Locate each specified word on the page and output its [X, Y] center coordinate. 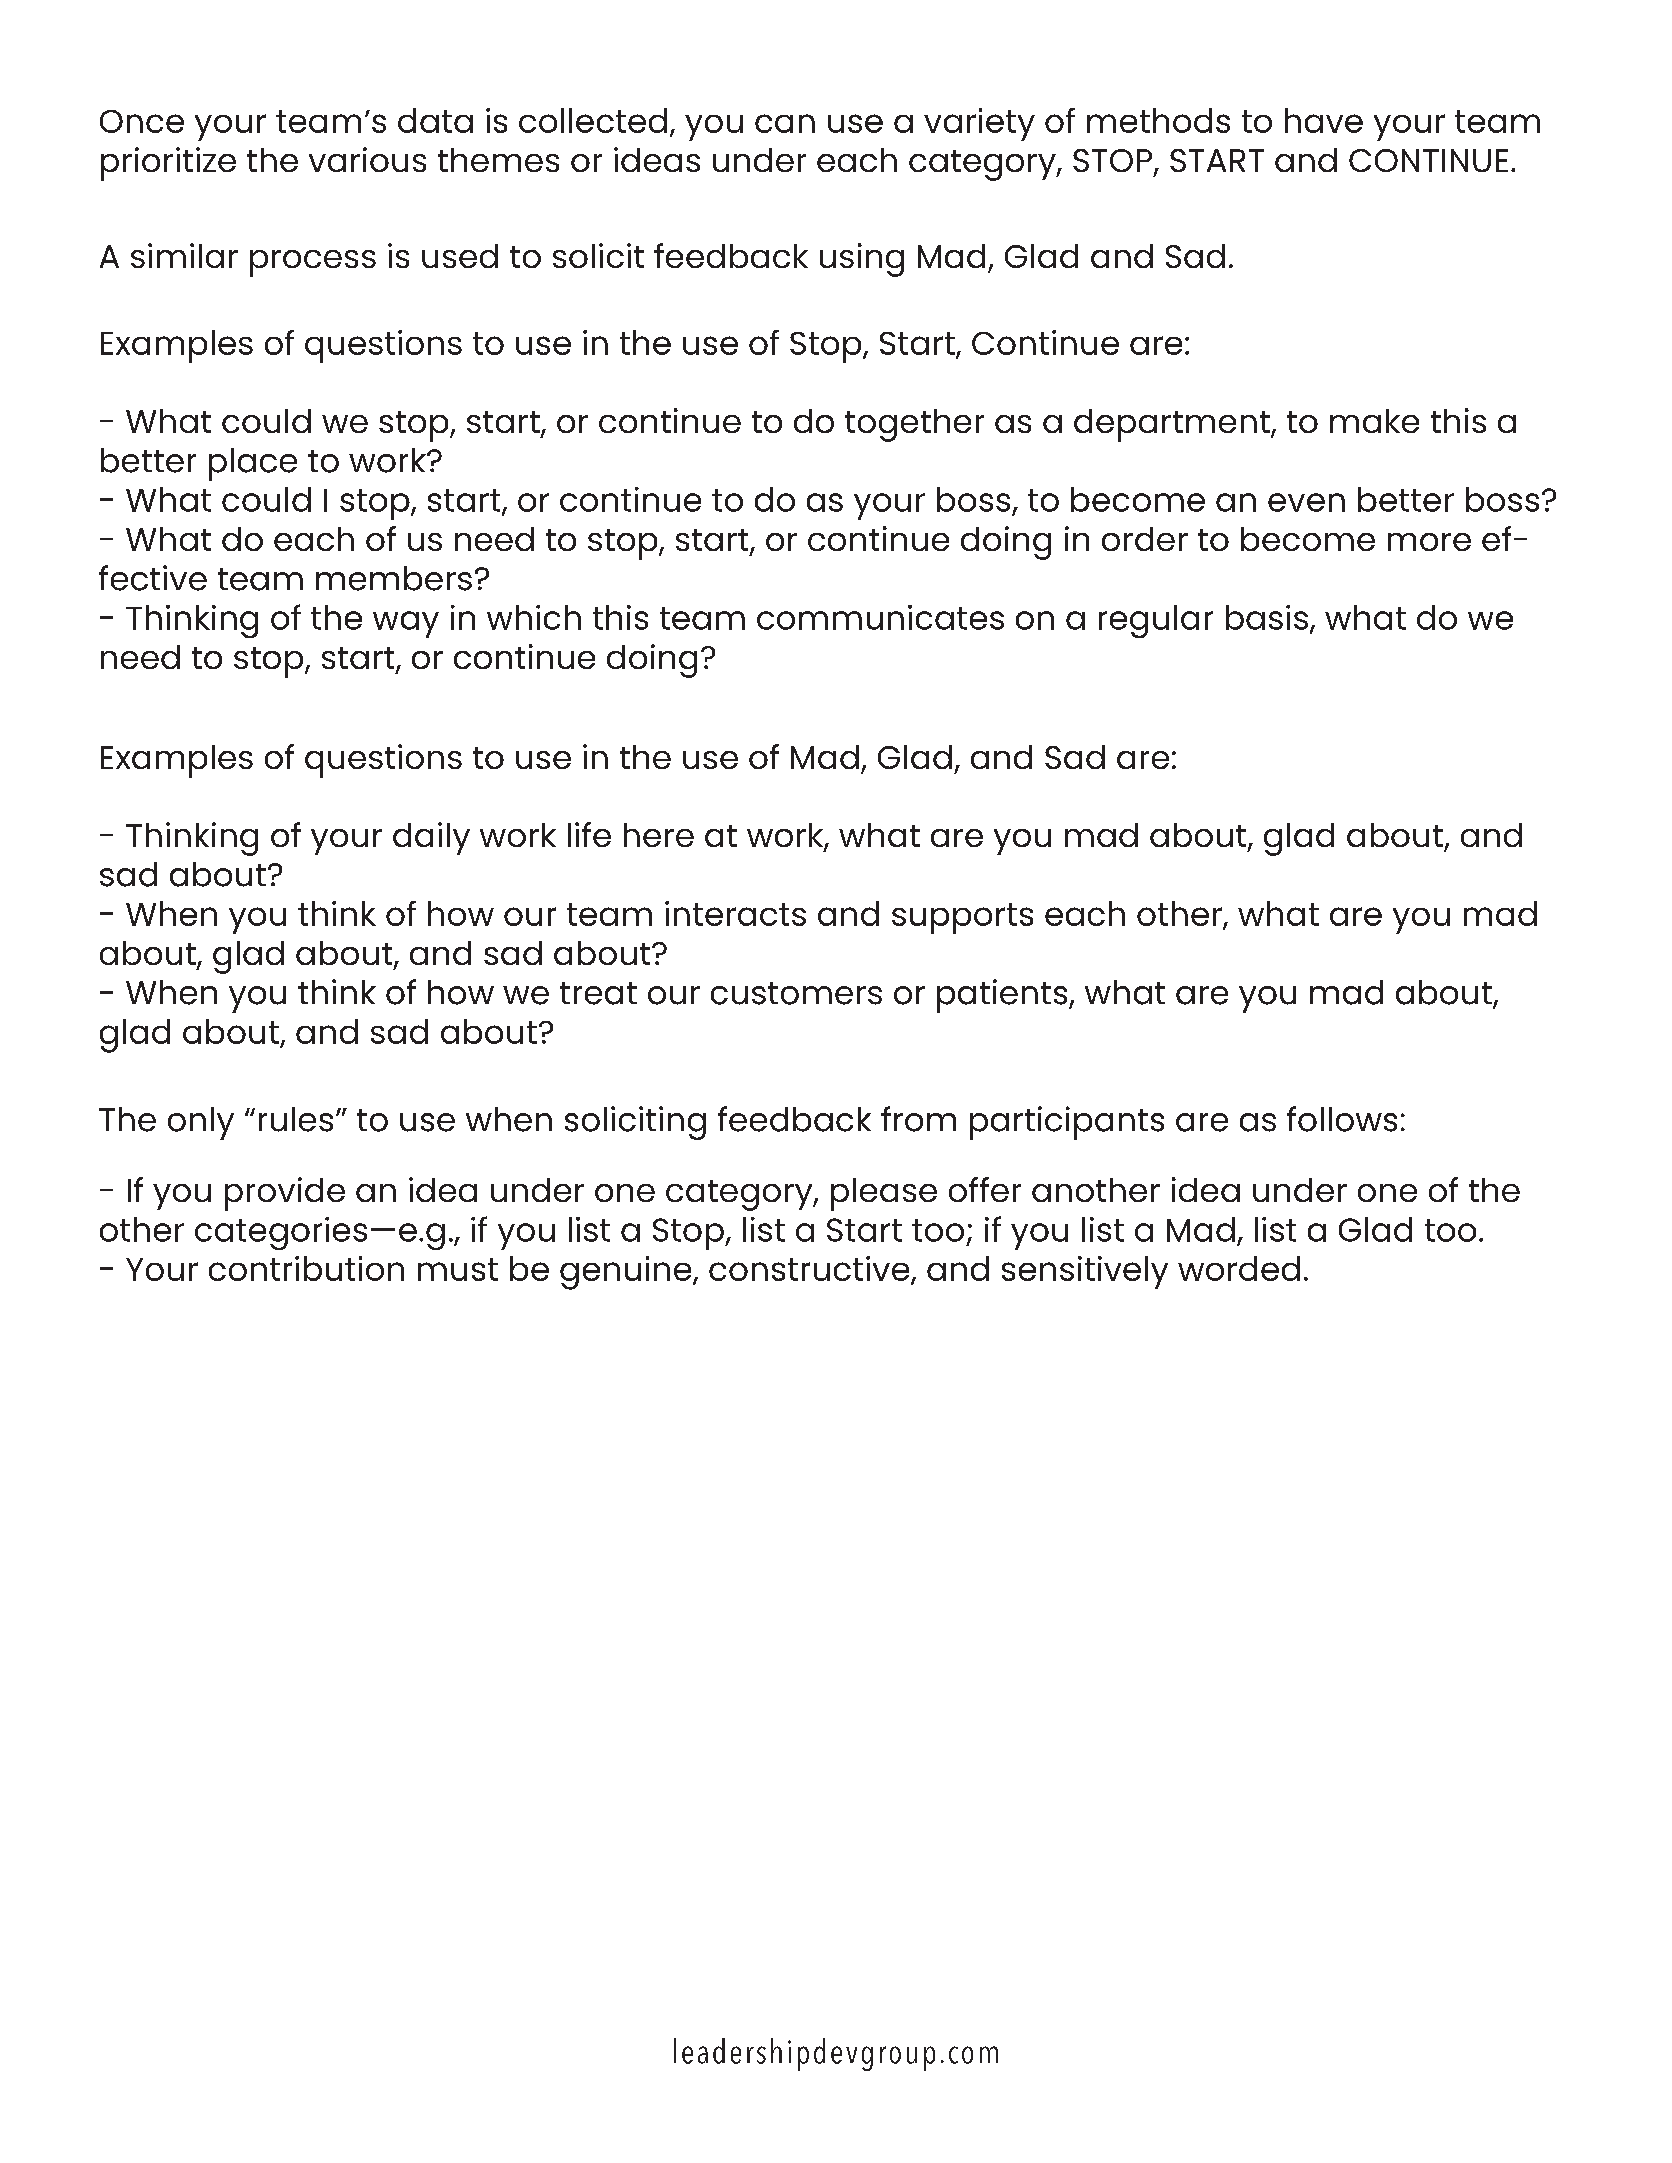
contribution [306, 1268]
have [1324, 120]
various [367, 159]
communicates [880, 617]
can [785, 123]
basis [1267, 617]
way [406, 624]
